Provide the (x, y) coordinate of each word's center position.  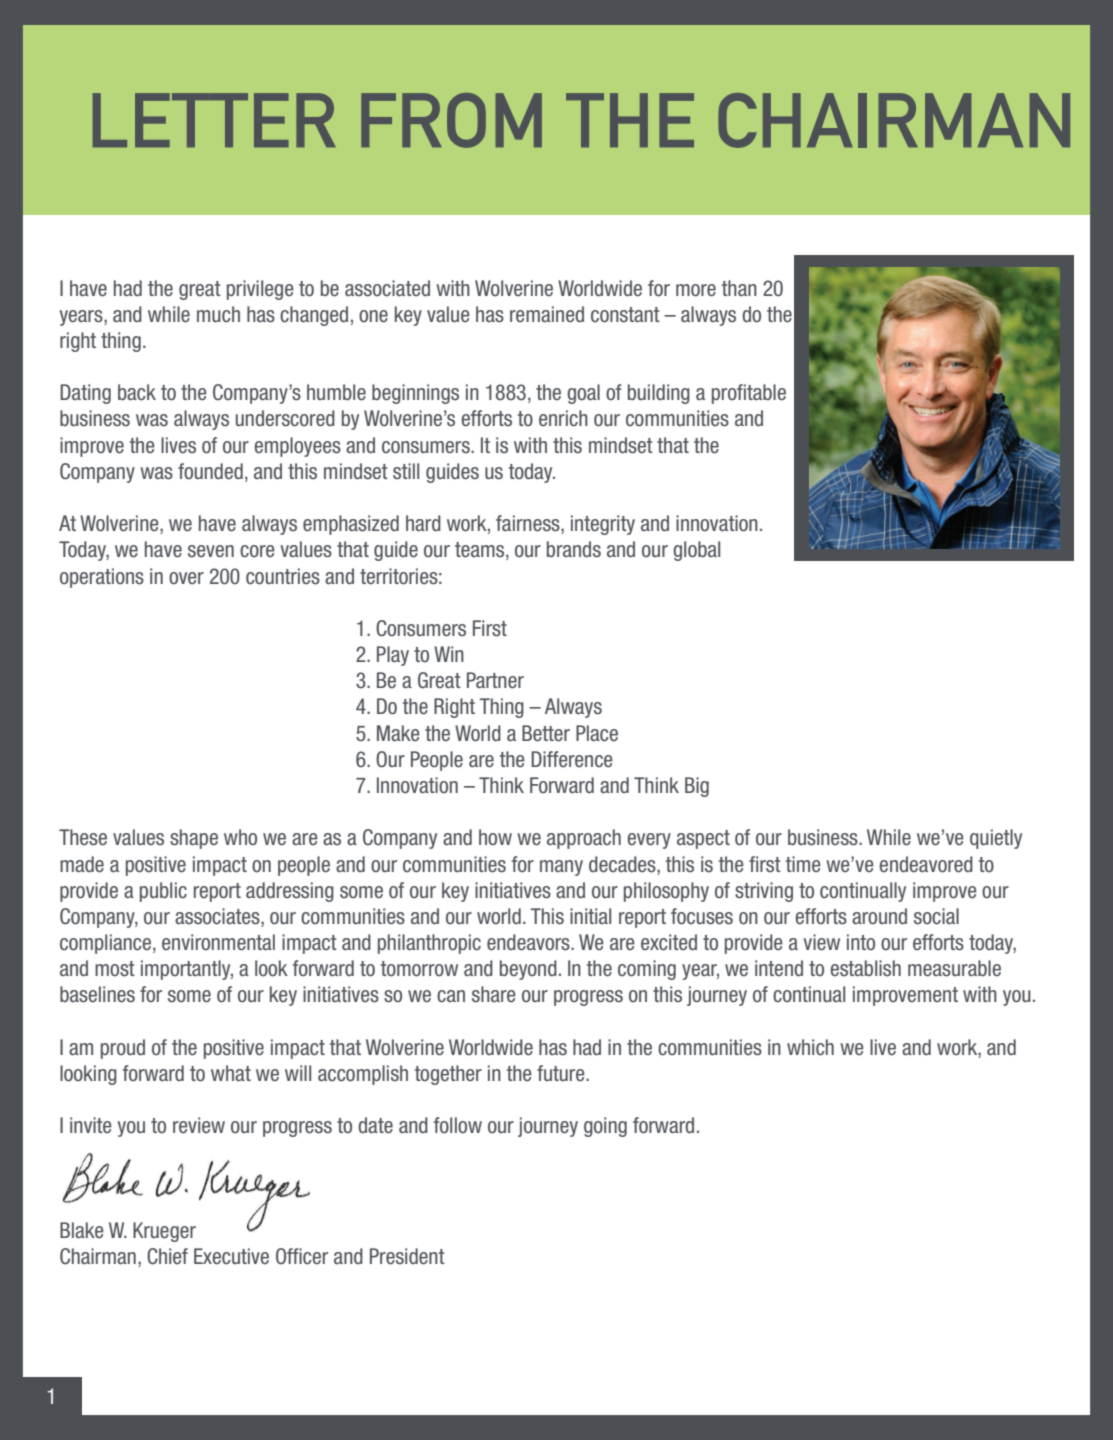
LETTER (214, 120)
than (739, 288)
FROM (451, 120)
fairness (529, 524)
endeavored (926, 864)
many (561, 868)
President (407, 1256)
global (696, 551)
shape (194, 839)
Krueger (164, 1232)
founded (210, 471)
